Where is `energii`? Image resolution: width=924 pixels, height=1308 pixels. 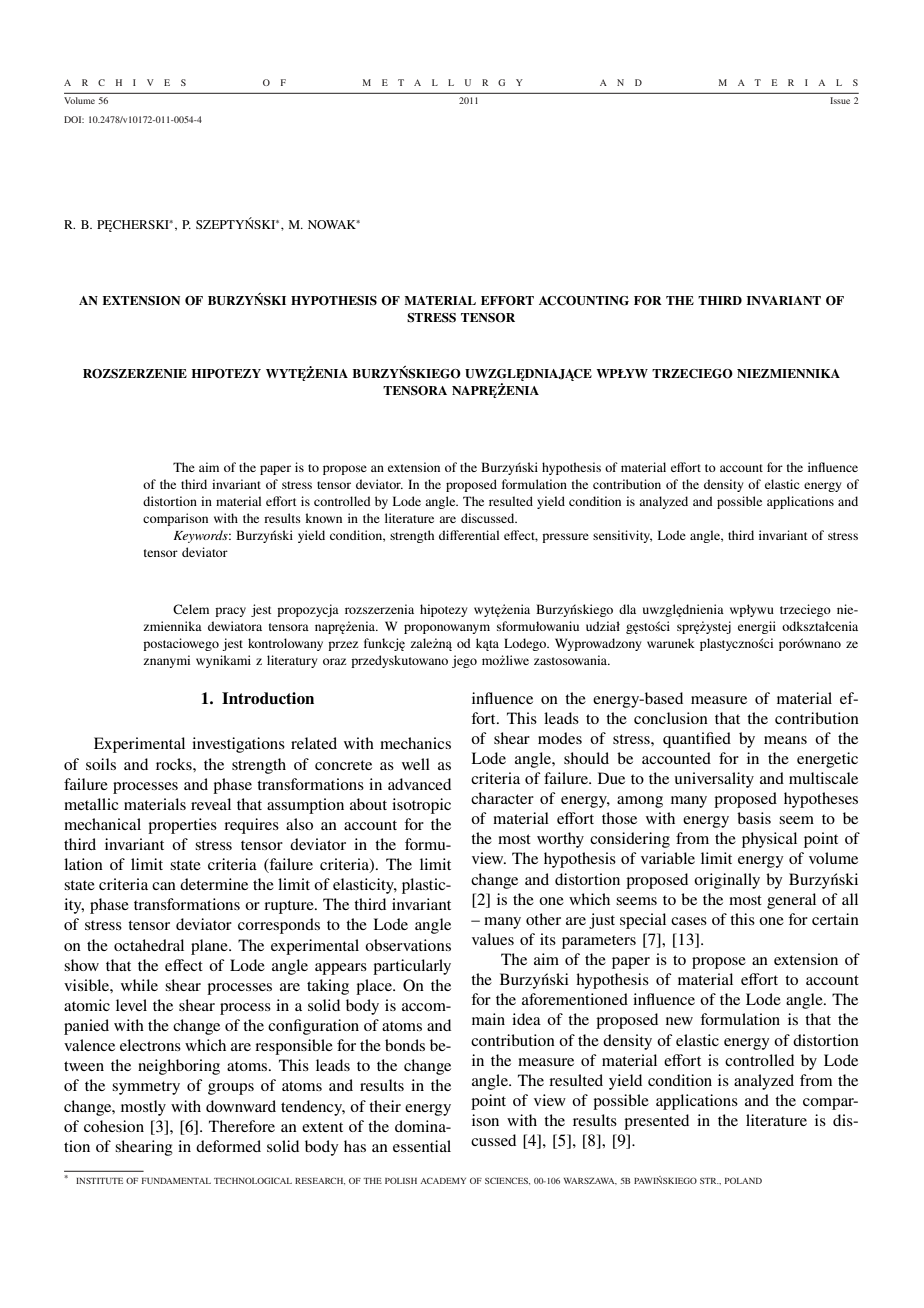
energii is located at coordinates (757, 627).
